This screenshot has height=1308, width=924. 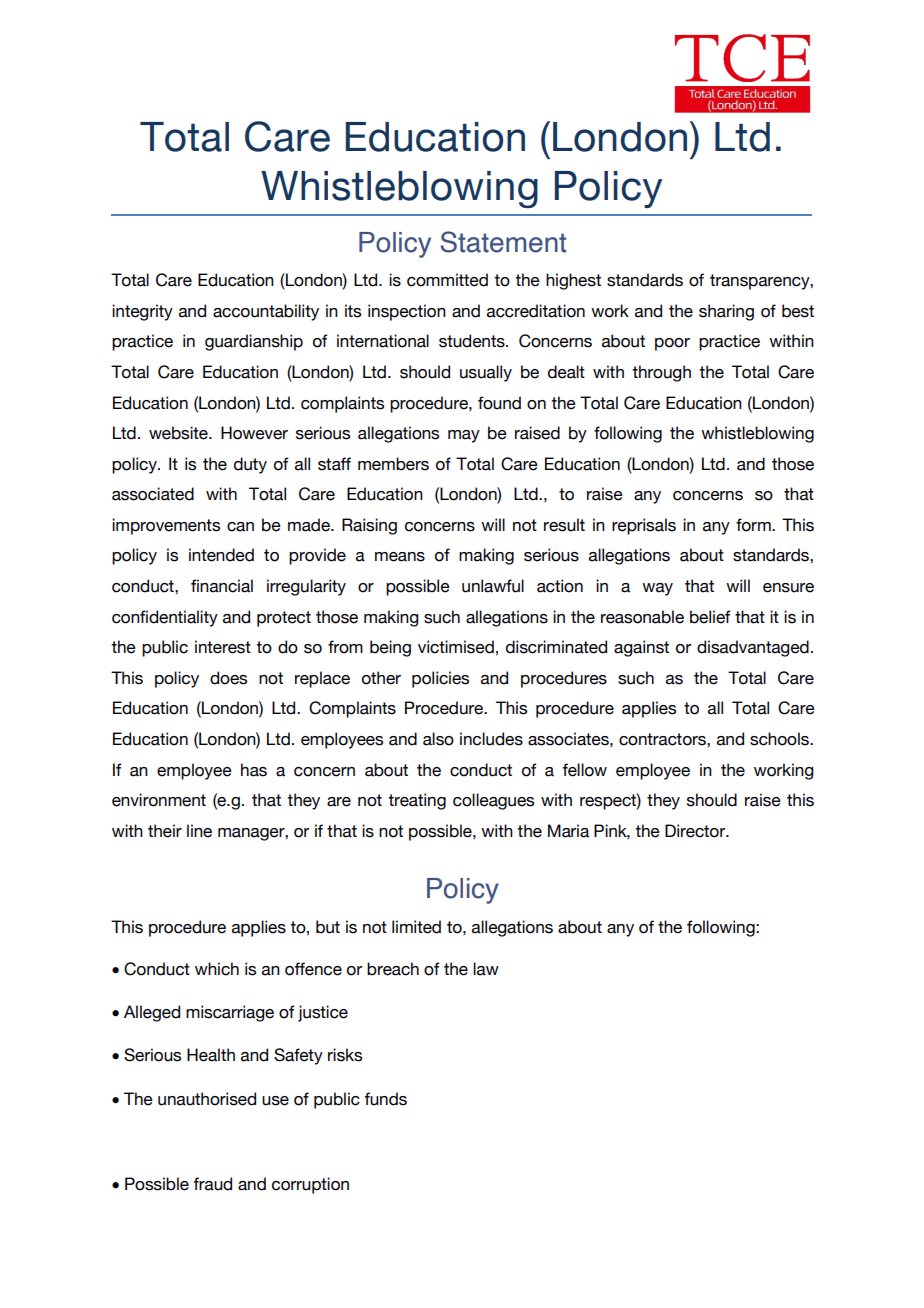 What do you see at coordinates (493, 801) in the screenshot?
I see `colleagues` at bounding box center [493, 801].
